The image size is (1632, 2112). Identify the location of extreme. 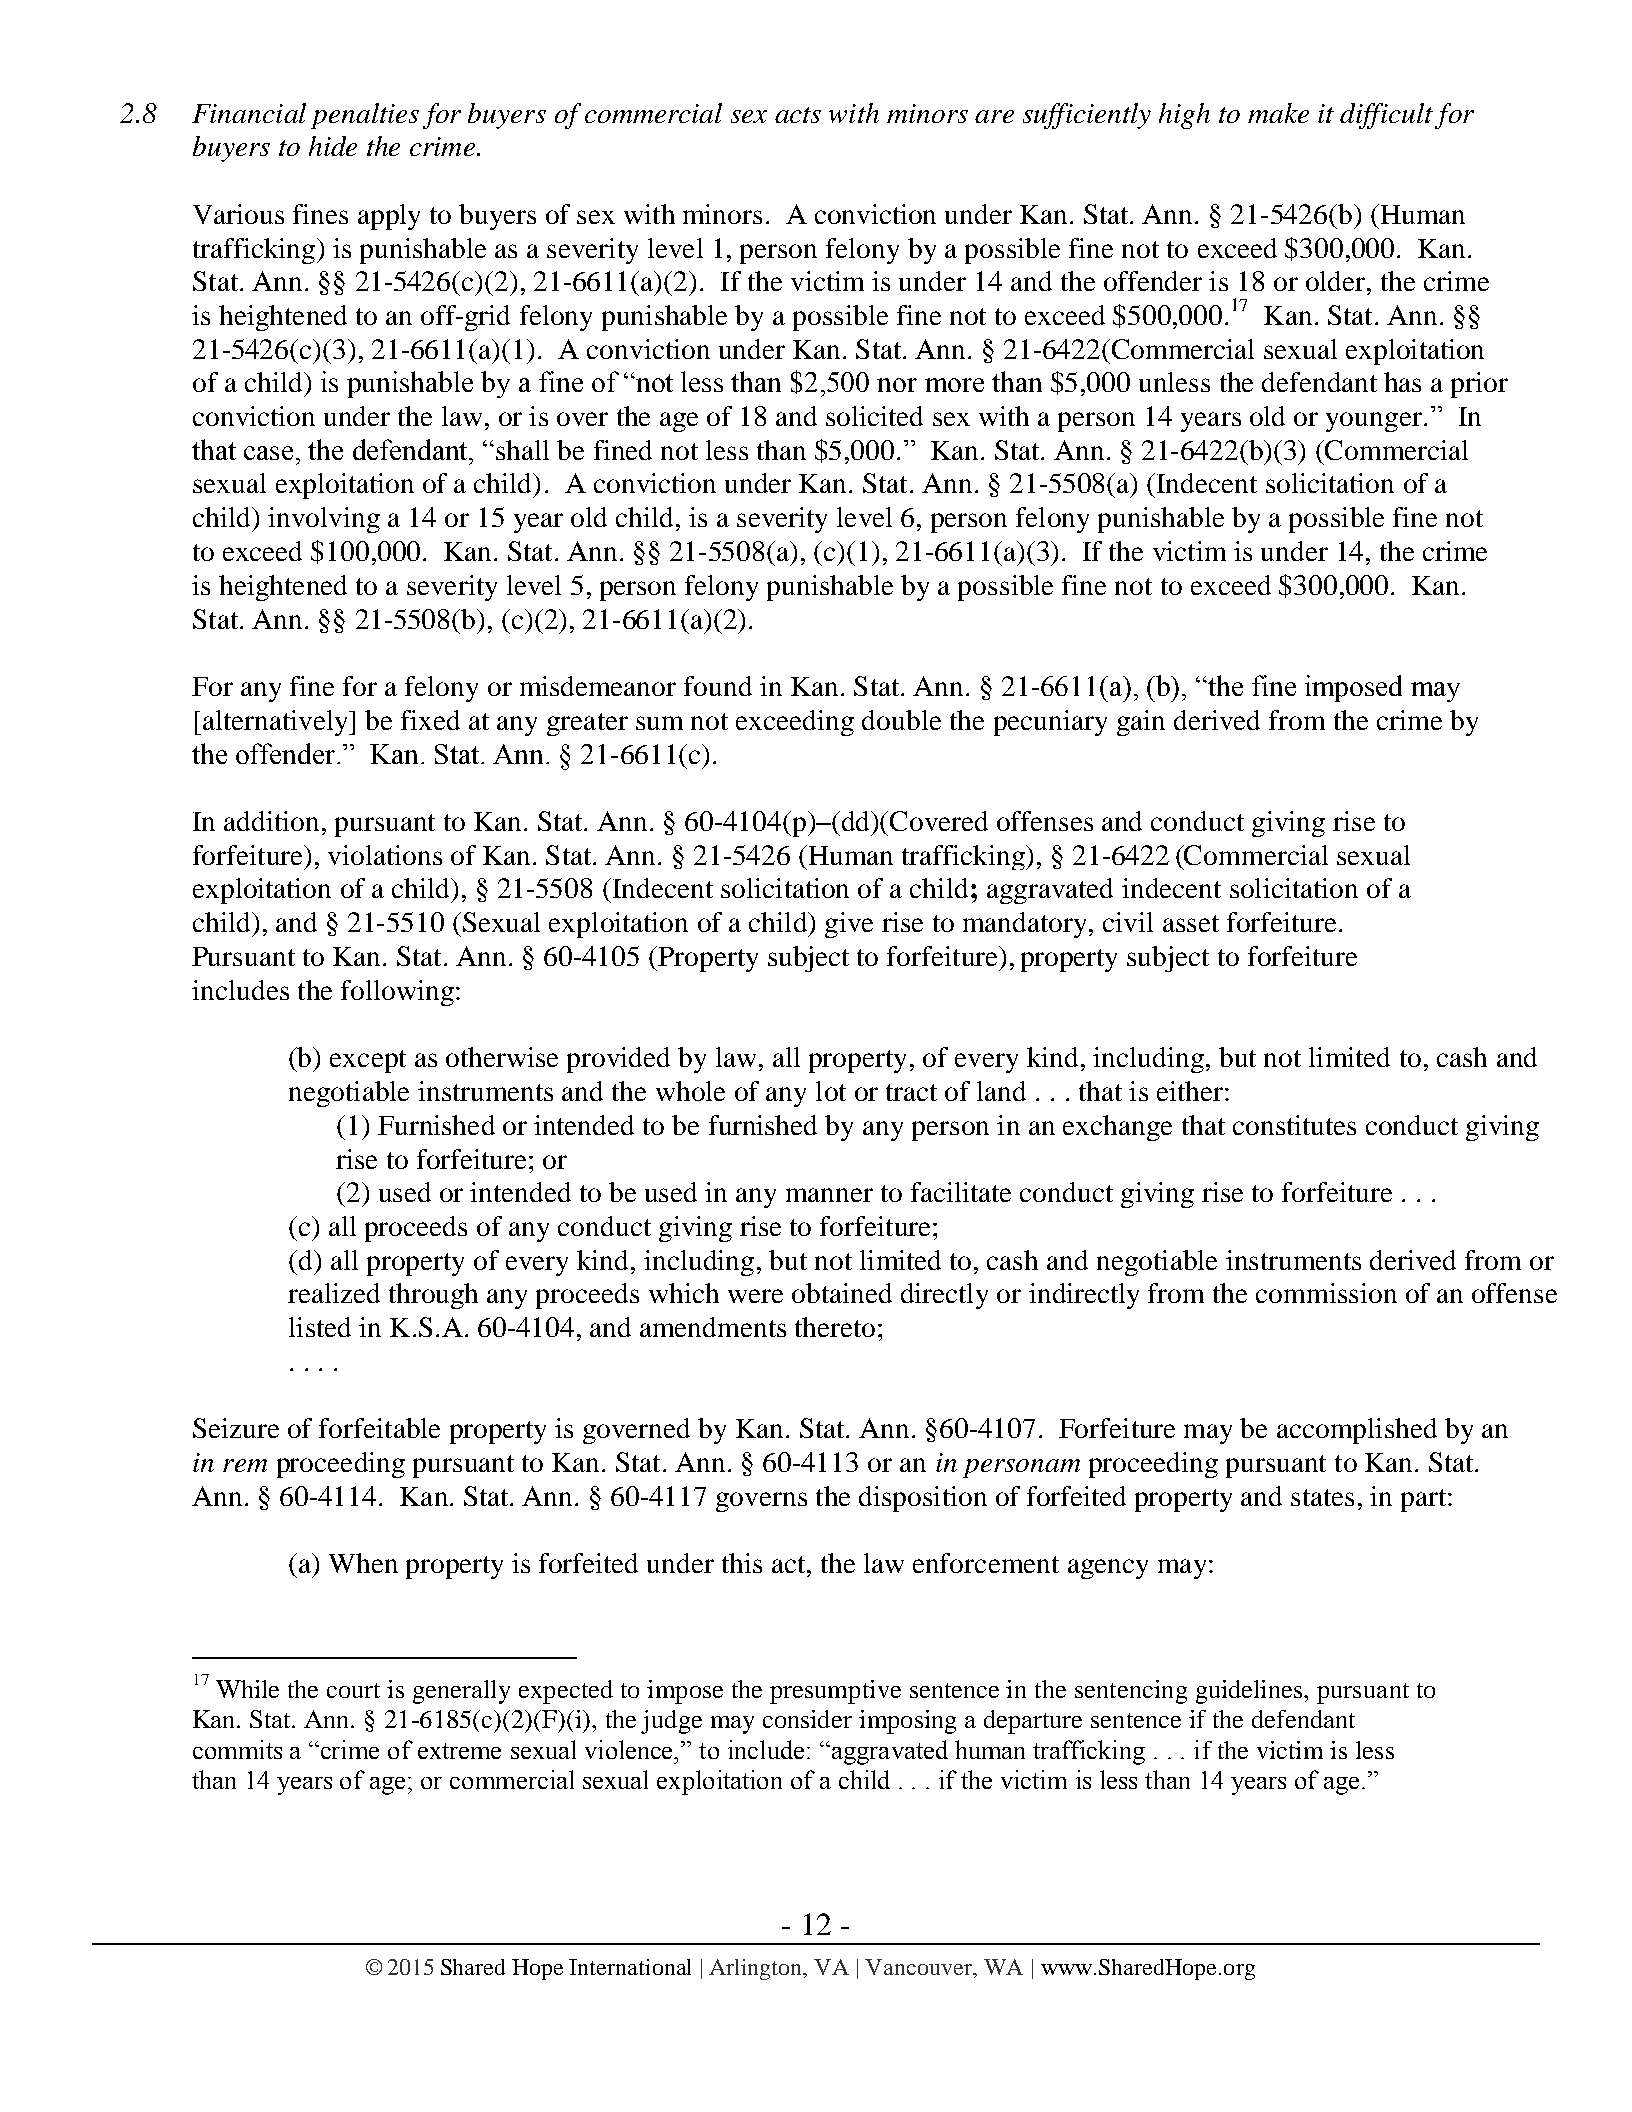
(459, 1751).
